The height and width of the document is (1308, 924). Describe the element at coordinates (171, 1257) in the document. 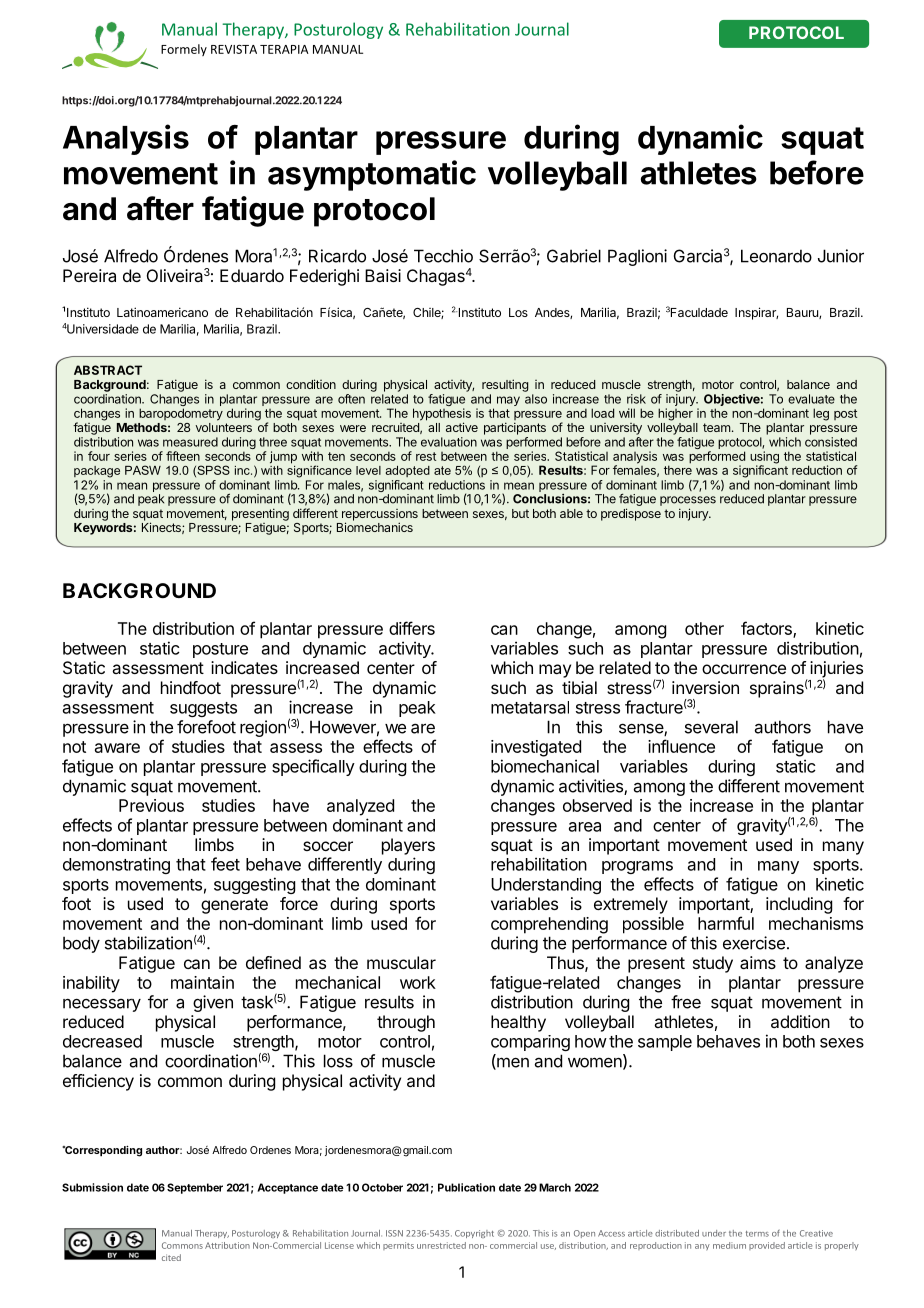

I see `cited` at that location.
